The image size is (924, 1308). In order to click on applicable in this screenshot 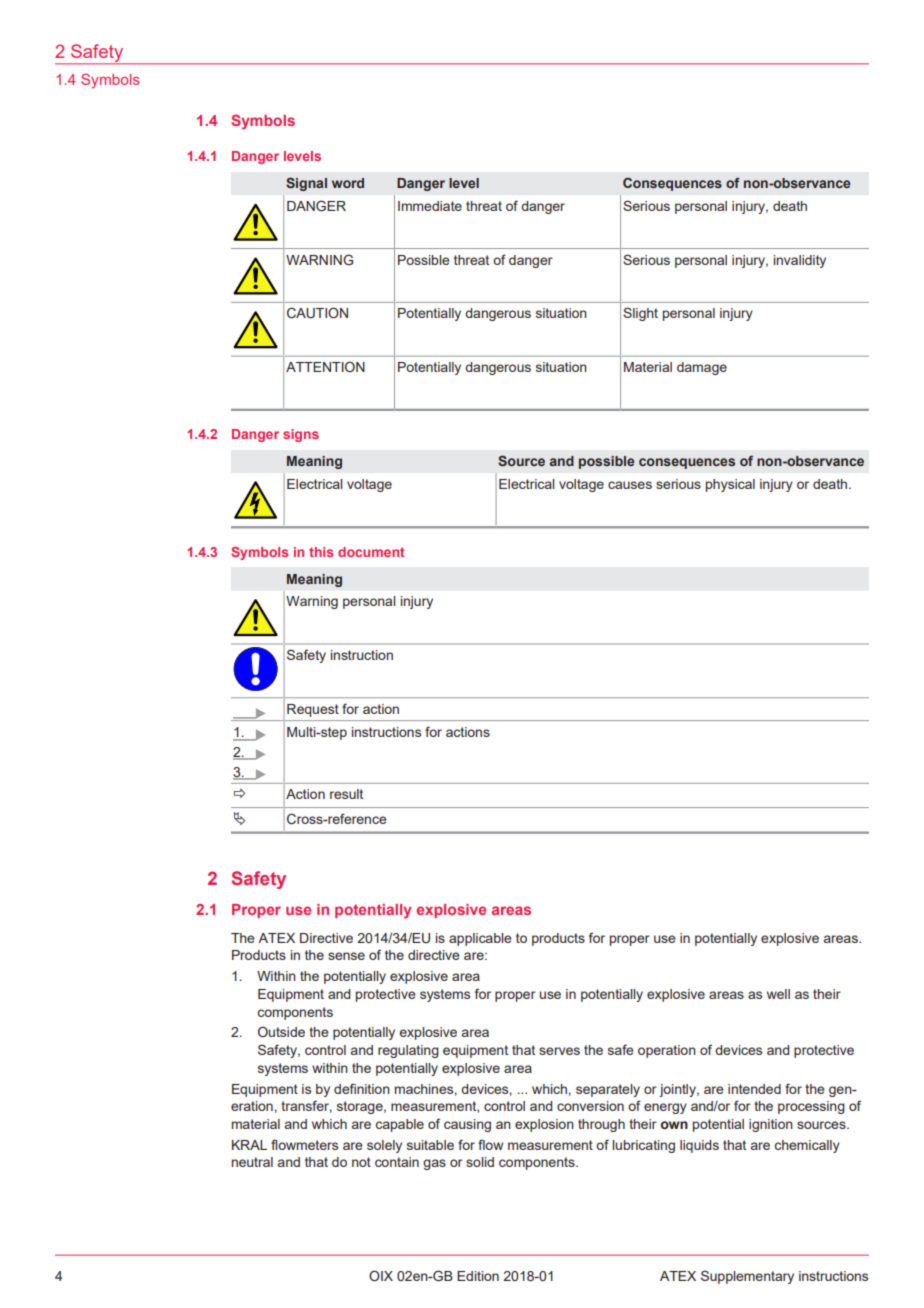, I will do `click(480, 939)`.
